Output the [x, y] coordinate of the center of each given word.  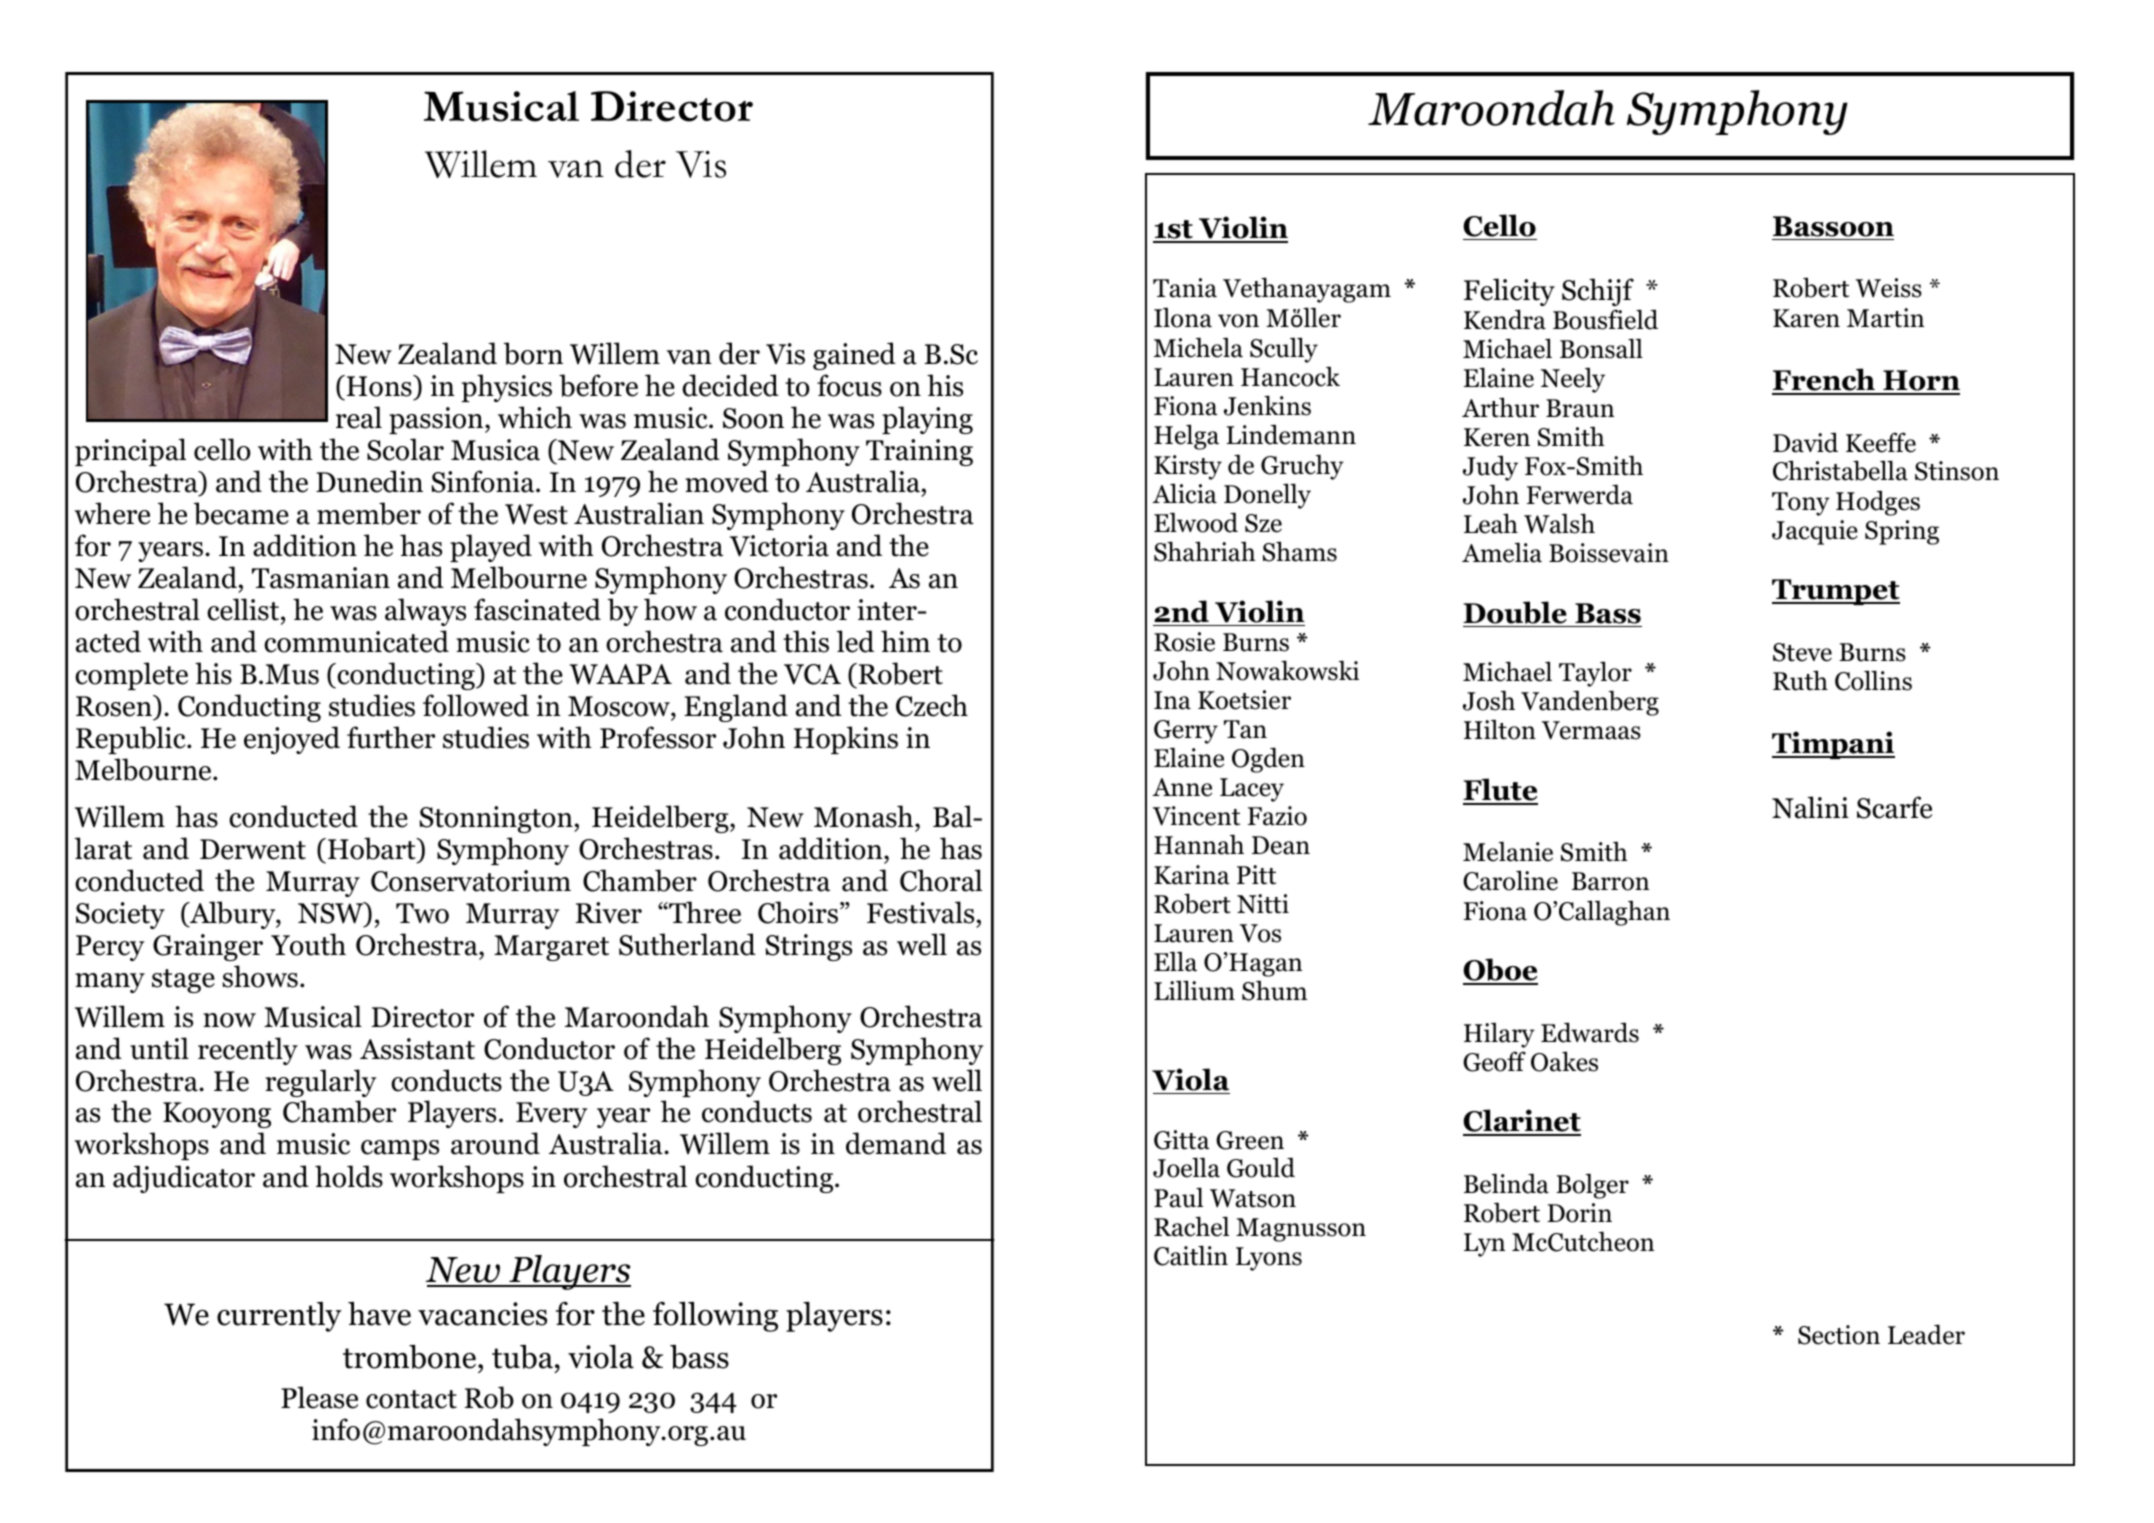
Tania [1185, 288]
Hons [380, 386]
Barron [1610, 881]
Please [319, 1397]
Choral [941, 880]
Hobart [373, 850]
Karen [1806, 318]
